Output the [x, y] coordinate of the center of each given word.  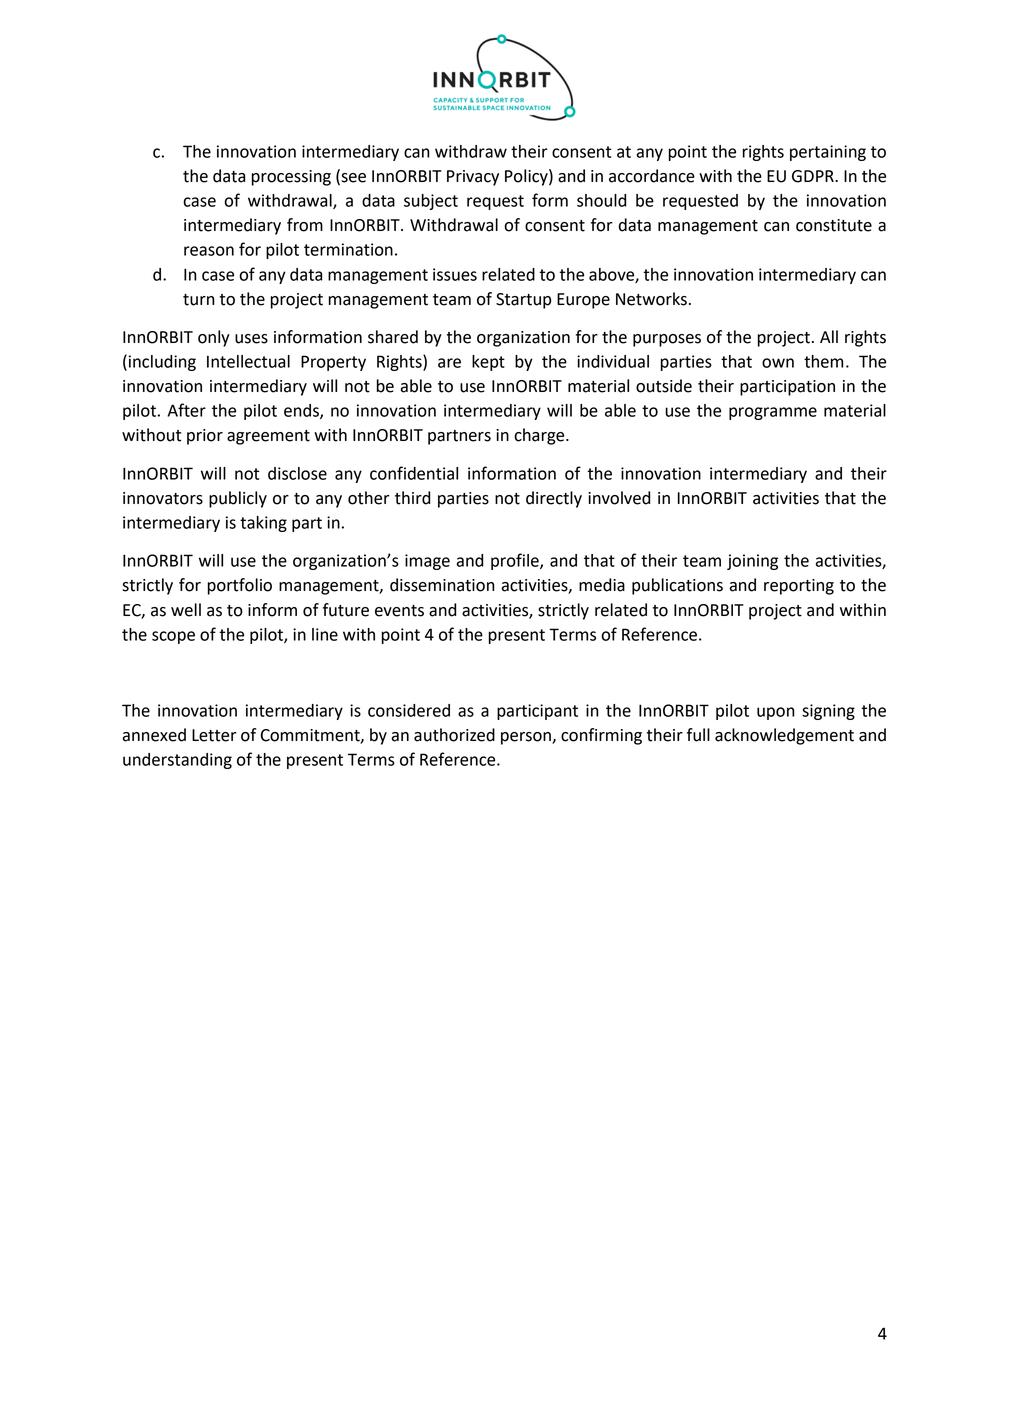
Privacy [473, 178]
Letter [214, 735]
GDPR [814, 176]
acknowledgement [784, 736]
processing [291, 178]
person [527, 738]
